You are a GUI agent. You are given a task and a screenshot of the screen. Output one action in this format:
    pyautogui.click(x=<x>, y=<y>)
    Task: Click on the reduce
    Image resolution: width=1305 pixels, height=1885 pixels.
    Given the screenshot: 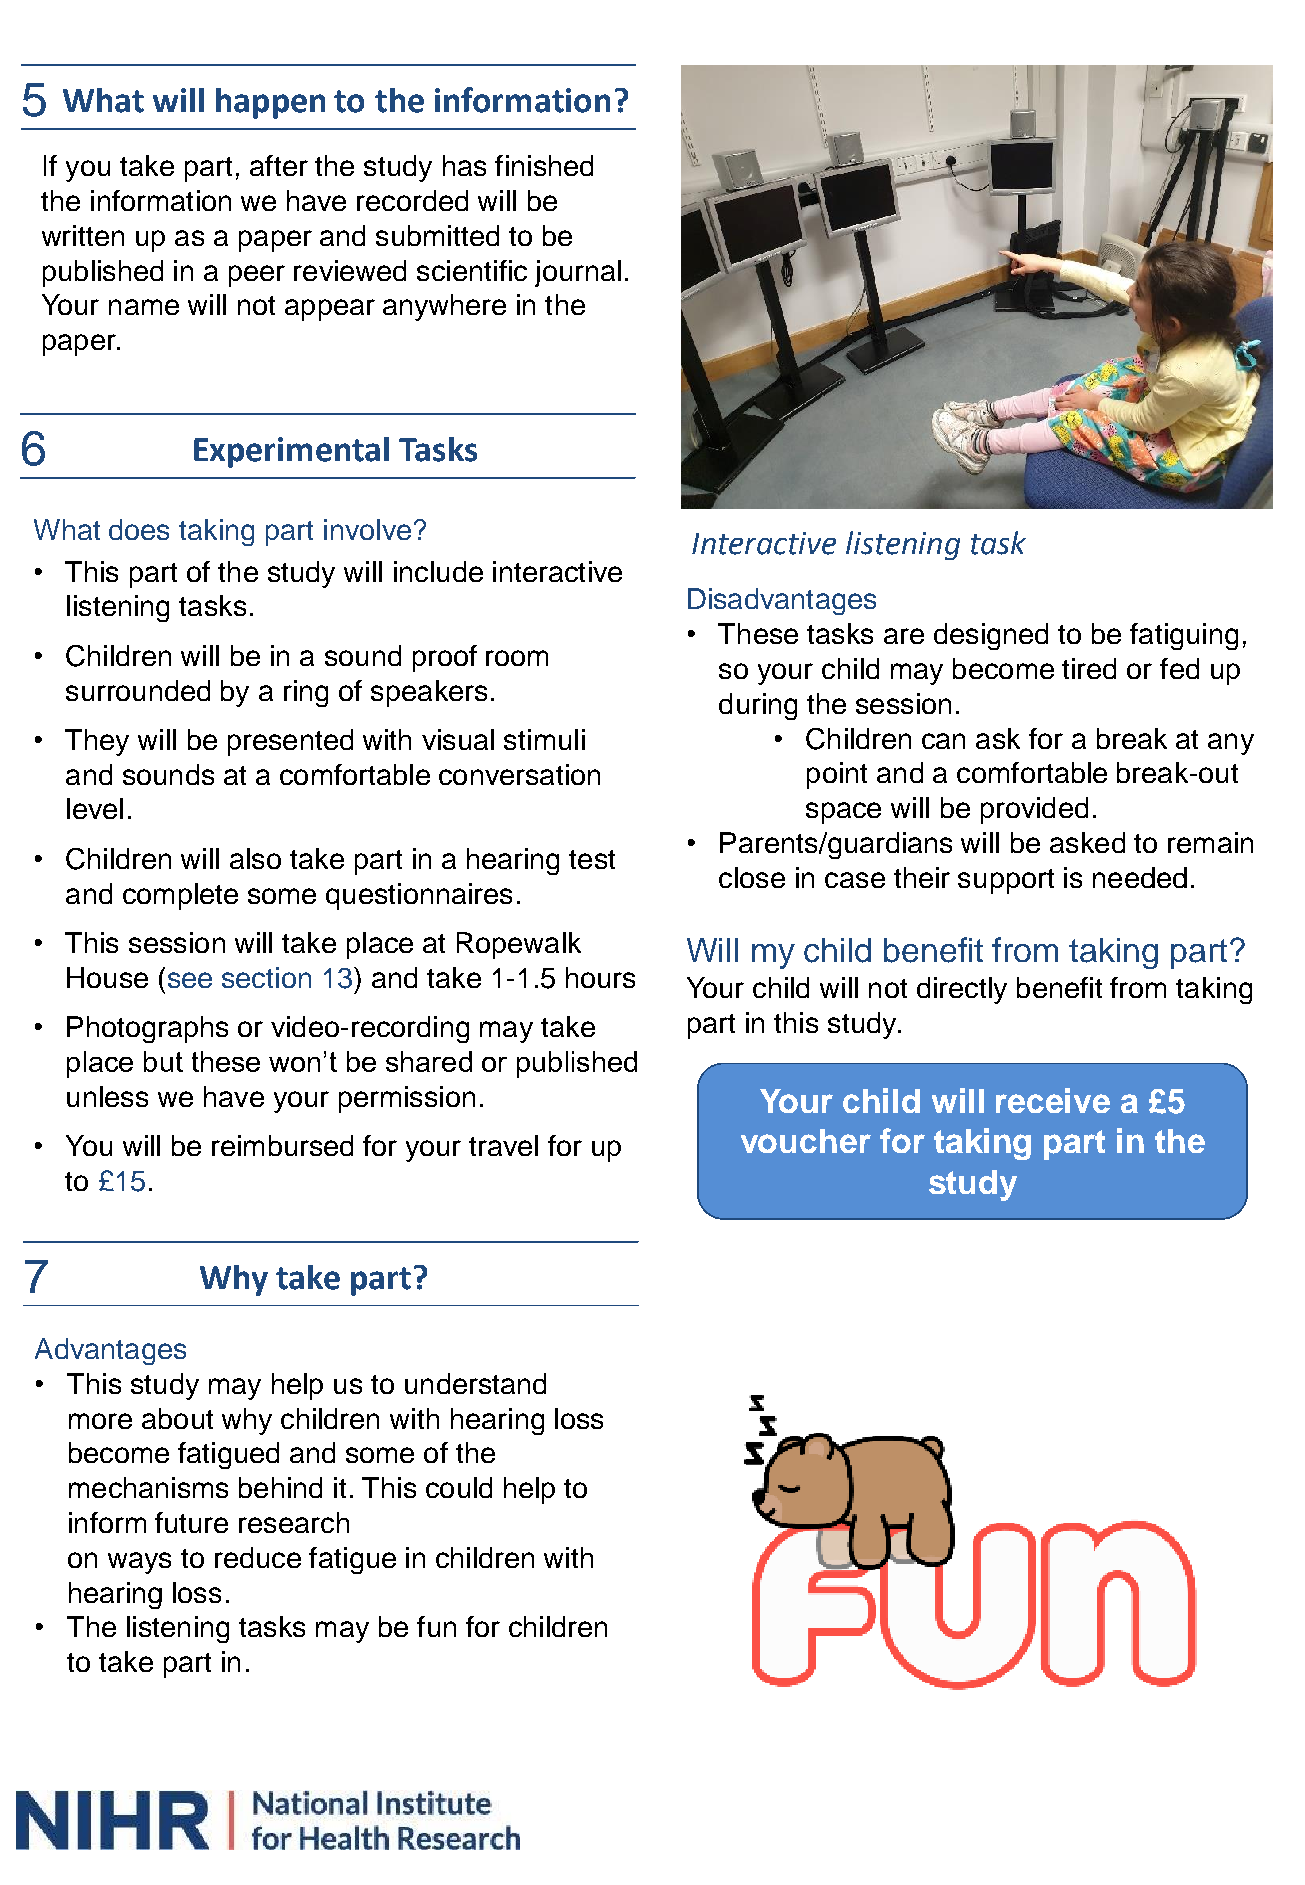 What is the action you would take?
    pyautogui.click(x=258, y=1557)
